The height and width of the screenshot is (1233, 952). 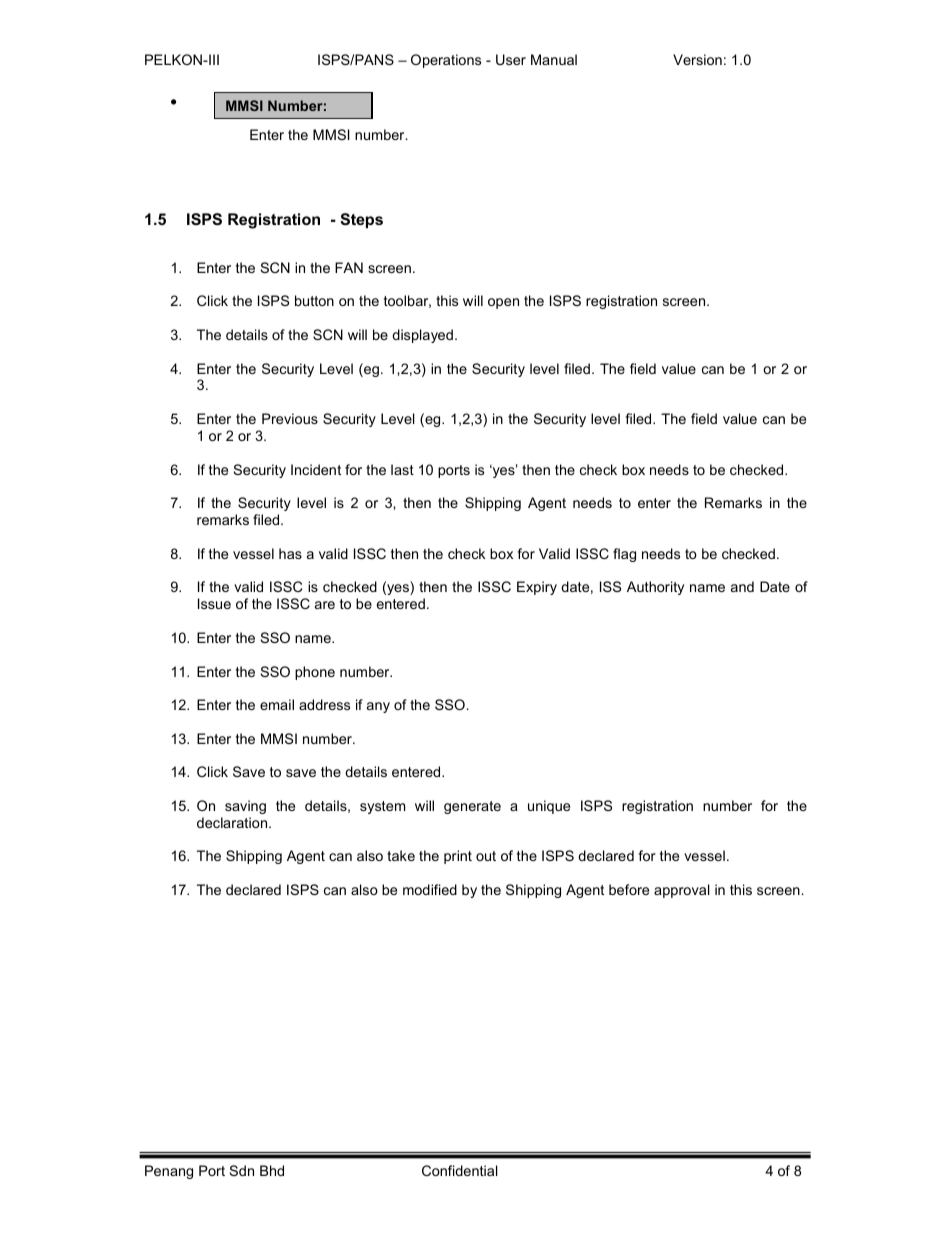 What do you see at coordinates (697, 59) in the screenshot?
I see `Version` at bounding box center [697, 59].
